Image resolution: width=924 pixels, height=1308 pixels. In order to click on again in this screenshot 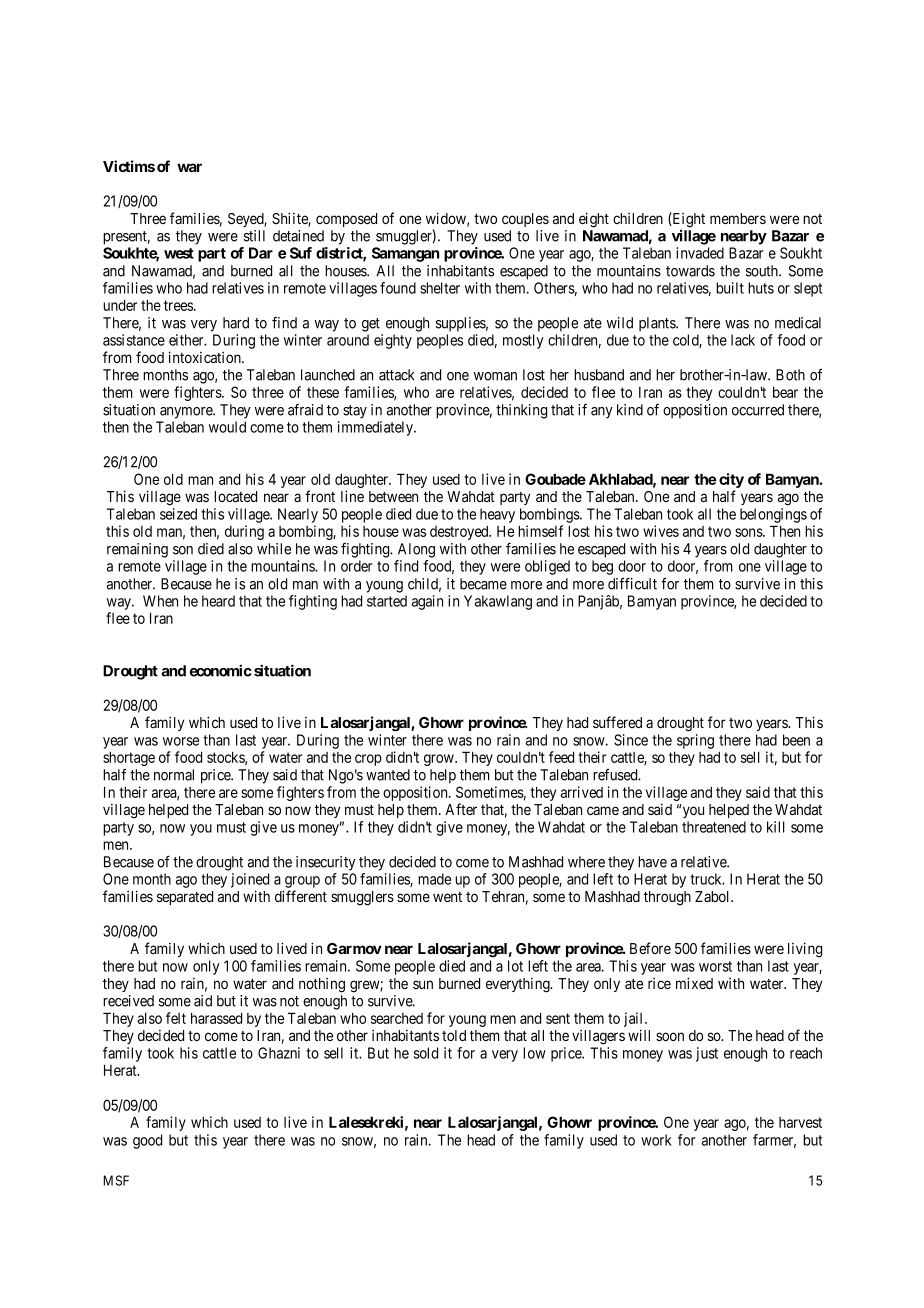, I will do `click(427, 602)`.
